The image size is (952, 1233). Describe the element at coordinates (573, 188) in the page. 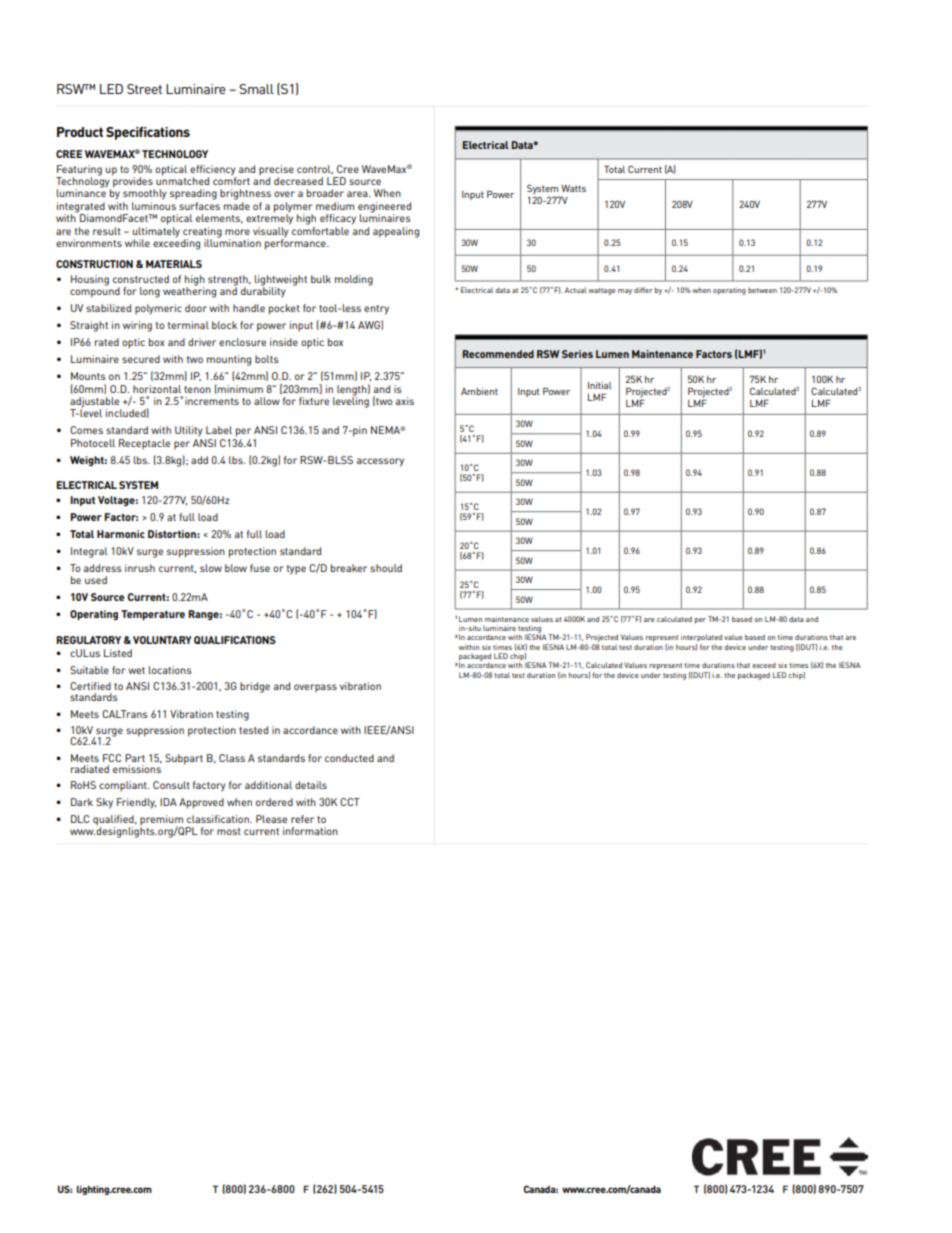

I see `Watts` at that location.
